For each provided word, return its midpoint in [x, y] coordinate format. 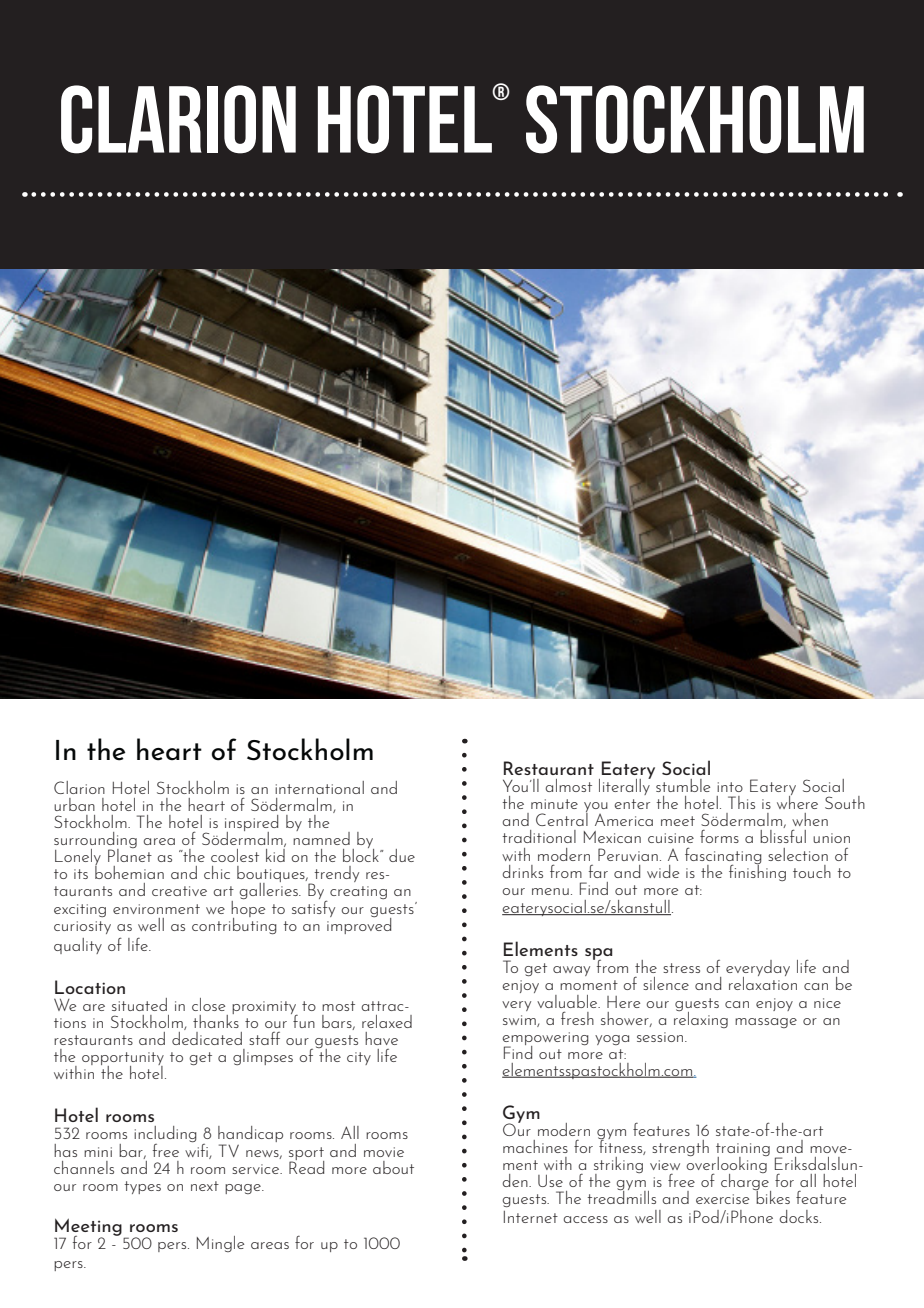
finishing [757, 871]
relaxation [763, 982]
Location [90, 987]
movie [384, 1152]
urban [74, 804]
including [165, 1135]
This [741, 802]
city [359, 1058]
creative [179, 891]
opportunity [123, 1060]
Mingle [220, 1244]
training [743, 1151]
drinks [522, 871]
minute [554, 804]
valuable [568, 1001]
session [661, 1037]
